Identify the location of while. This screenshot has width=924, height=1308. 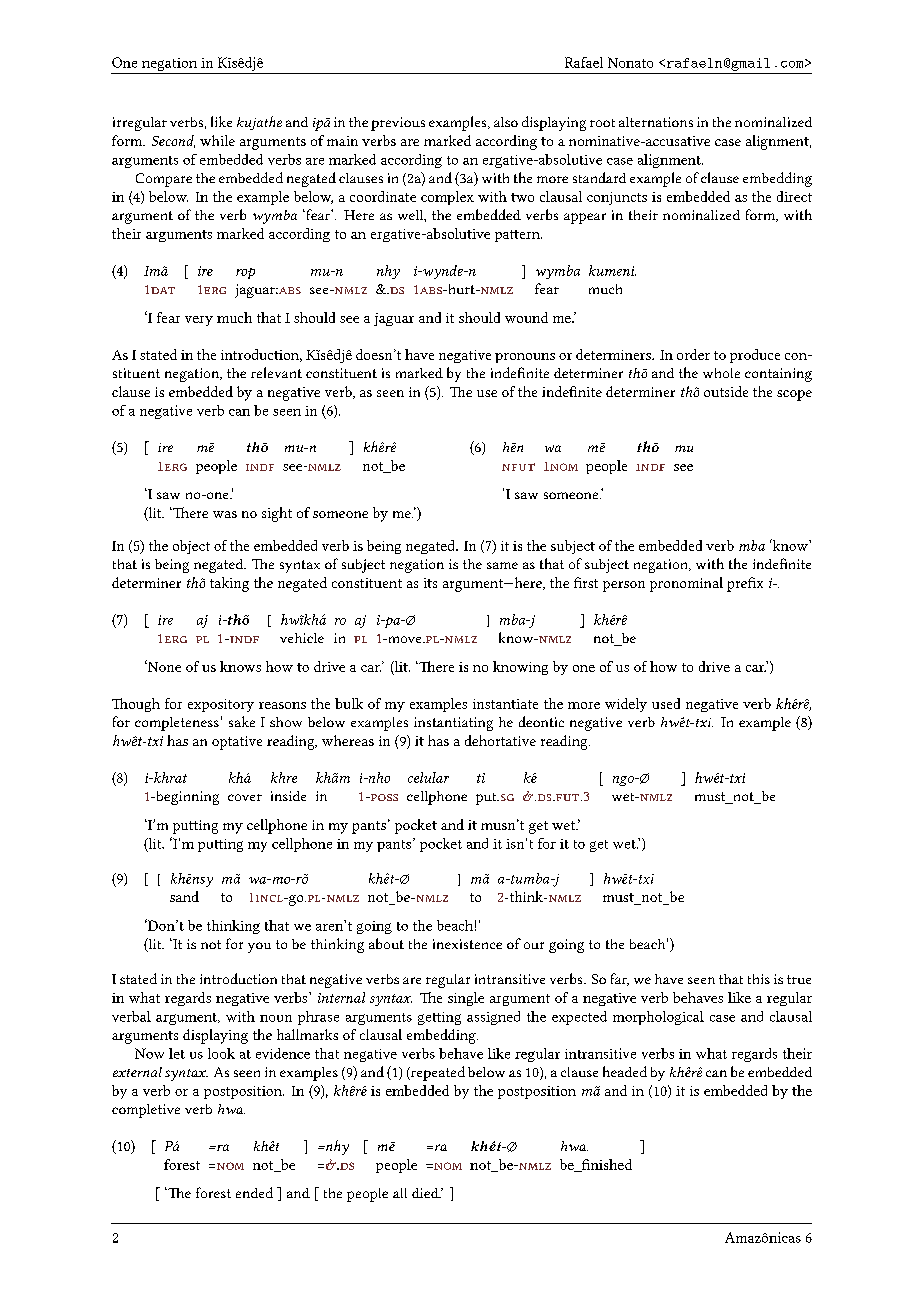
(217, 140).
